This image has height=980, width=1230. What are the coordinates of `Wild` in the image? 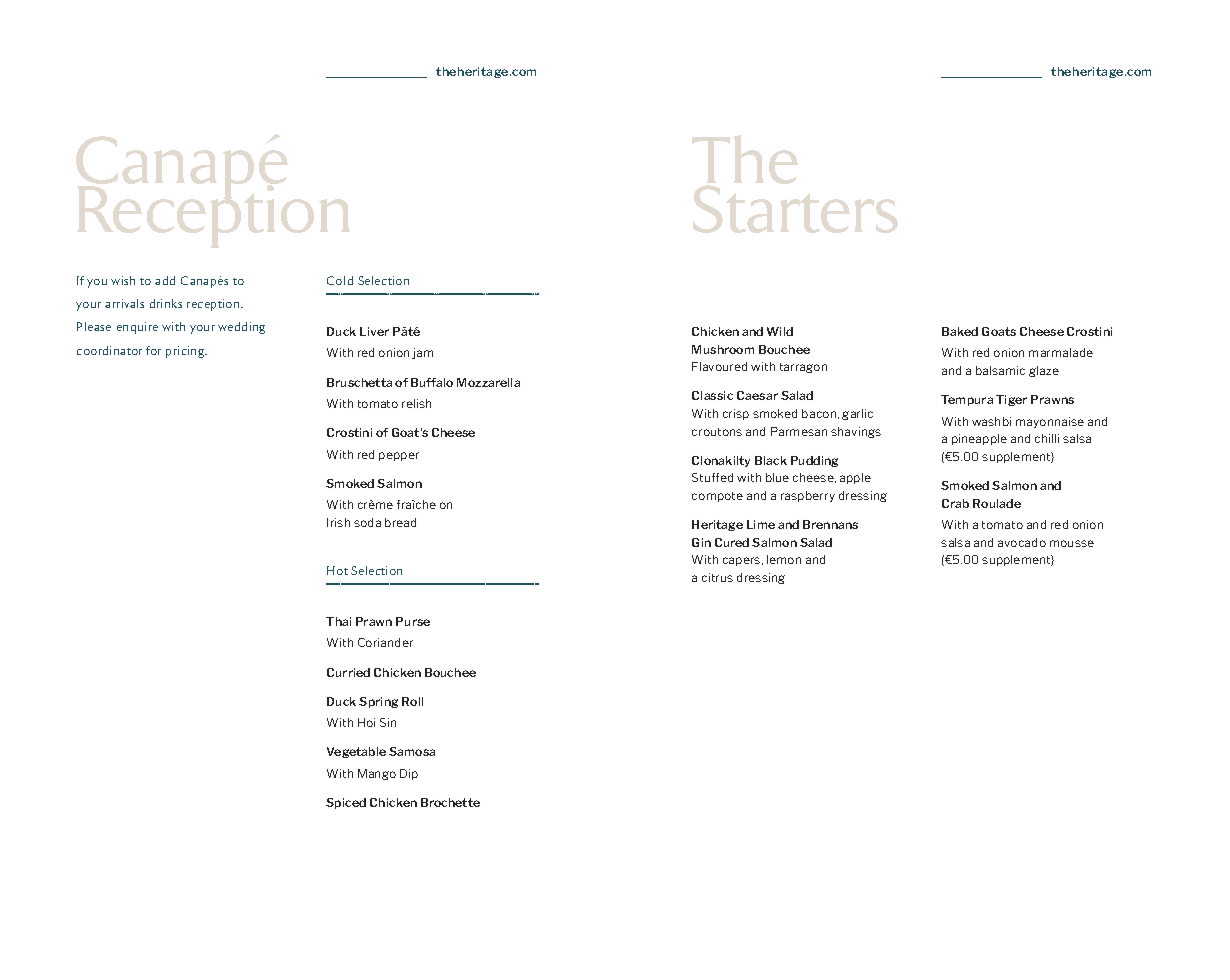 It's located at (780, 331).
